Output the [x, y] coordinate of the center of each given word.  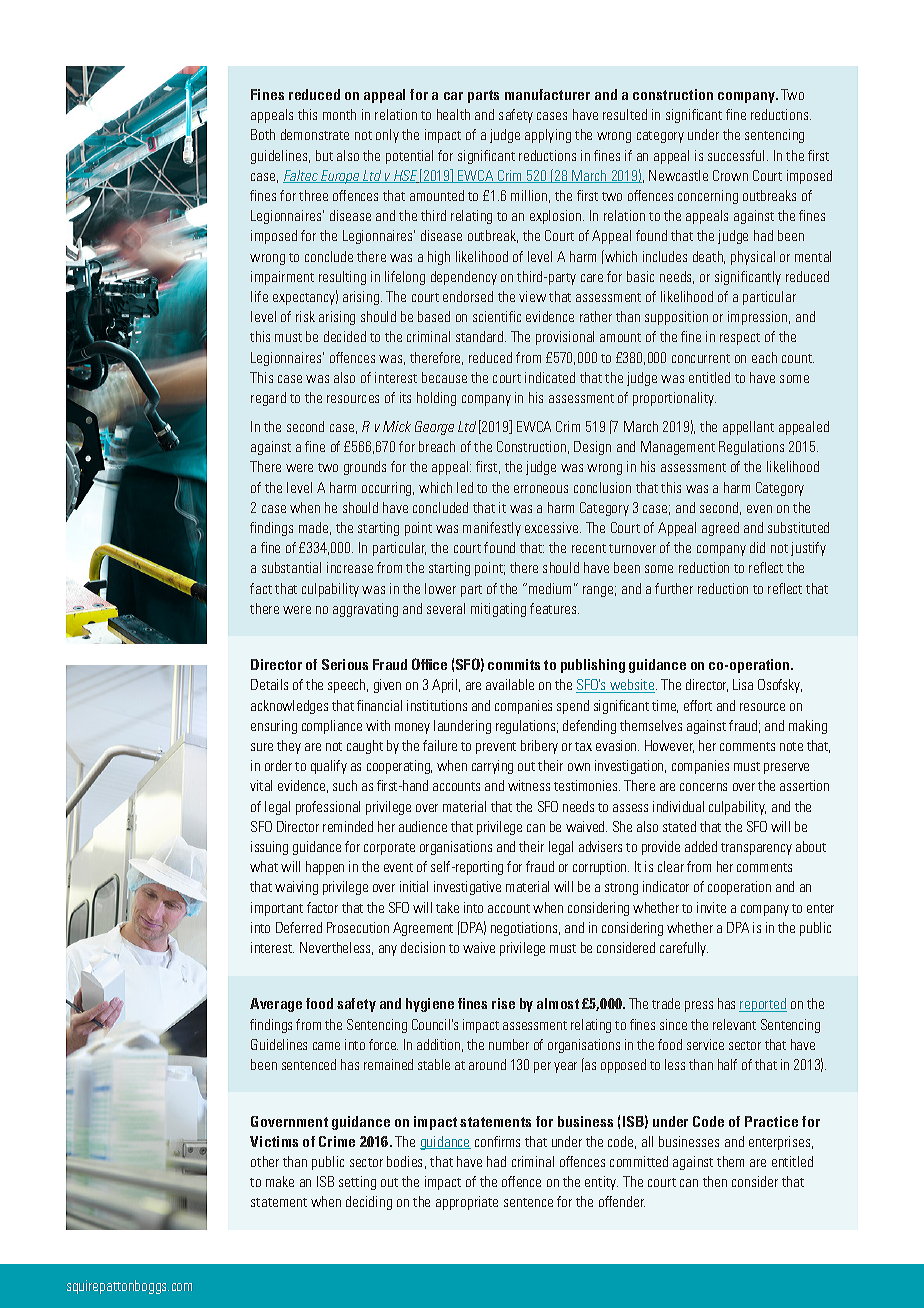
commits [514, 664]
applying [548, 136]
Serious [345, 664]
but [324, 155]
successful [736, 155]
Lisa [743, 684]
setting [357, 1183]
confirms [497, 1141]
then [715, 1181]
